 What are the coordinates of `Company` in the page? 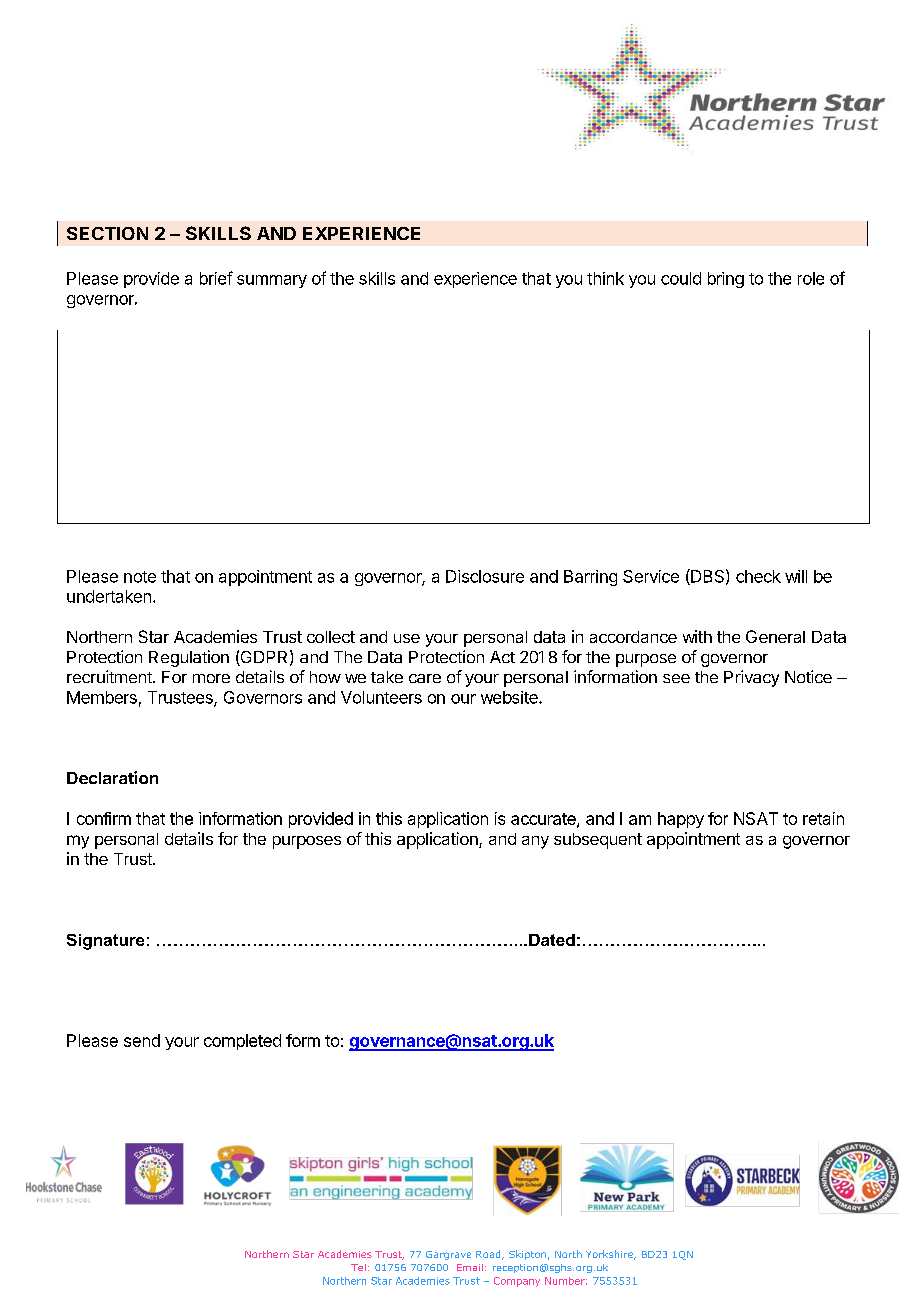 It's located at (517, 1282).
